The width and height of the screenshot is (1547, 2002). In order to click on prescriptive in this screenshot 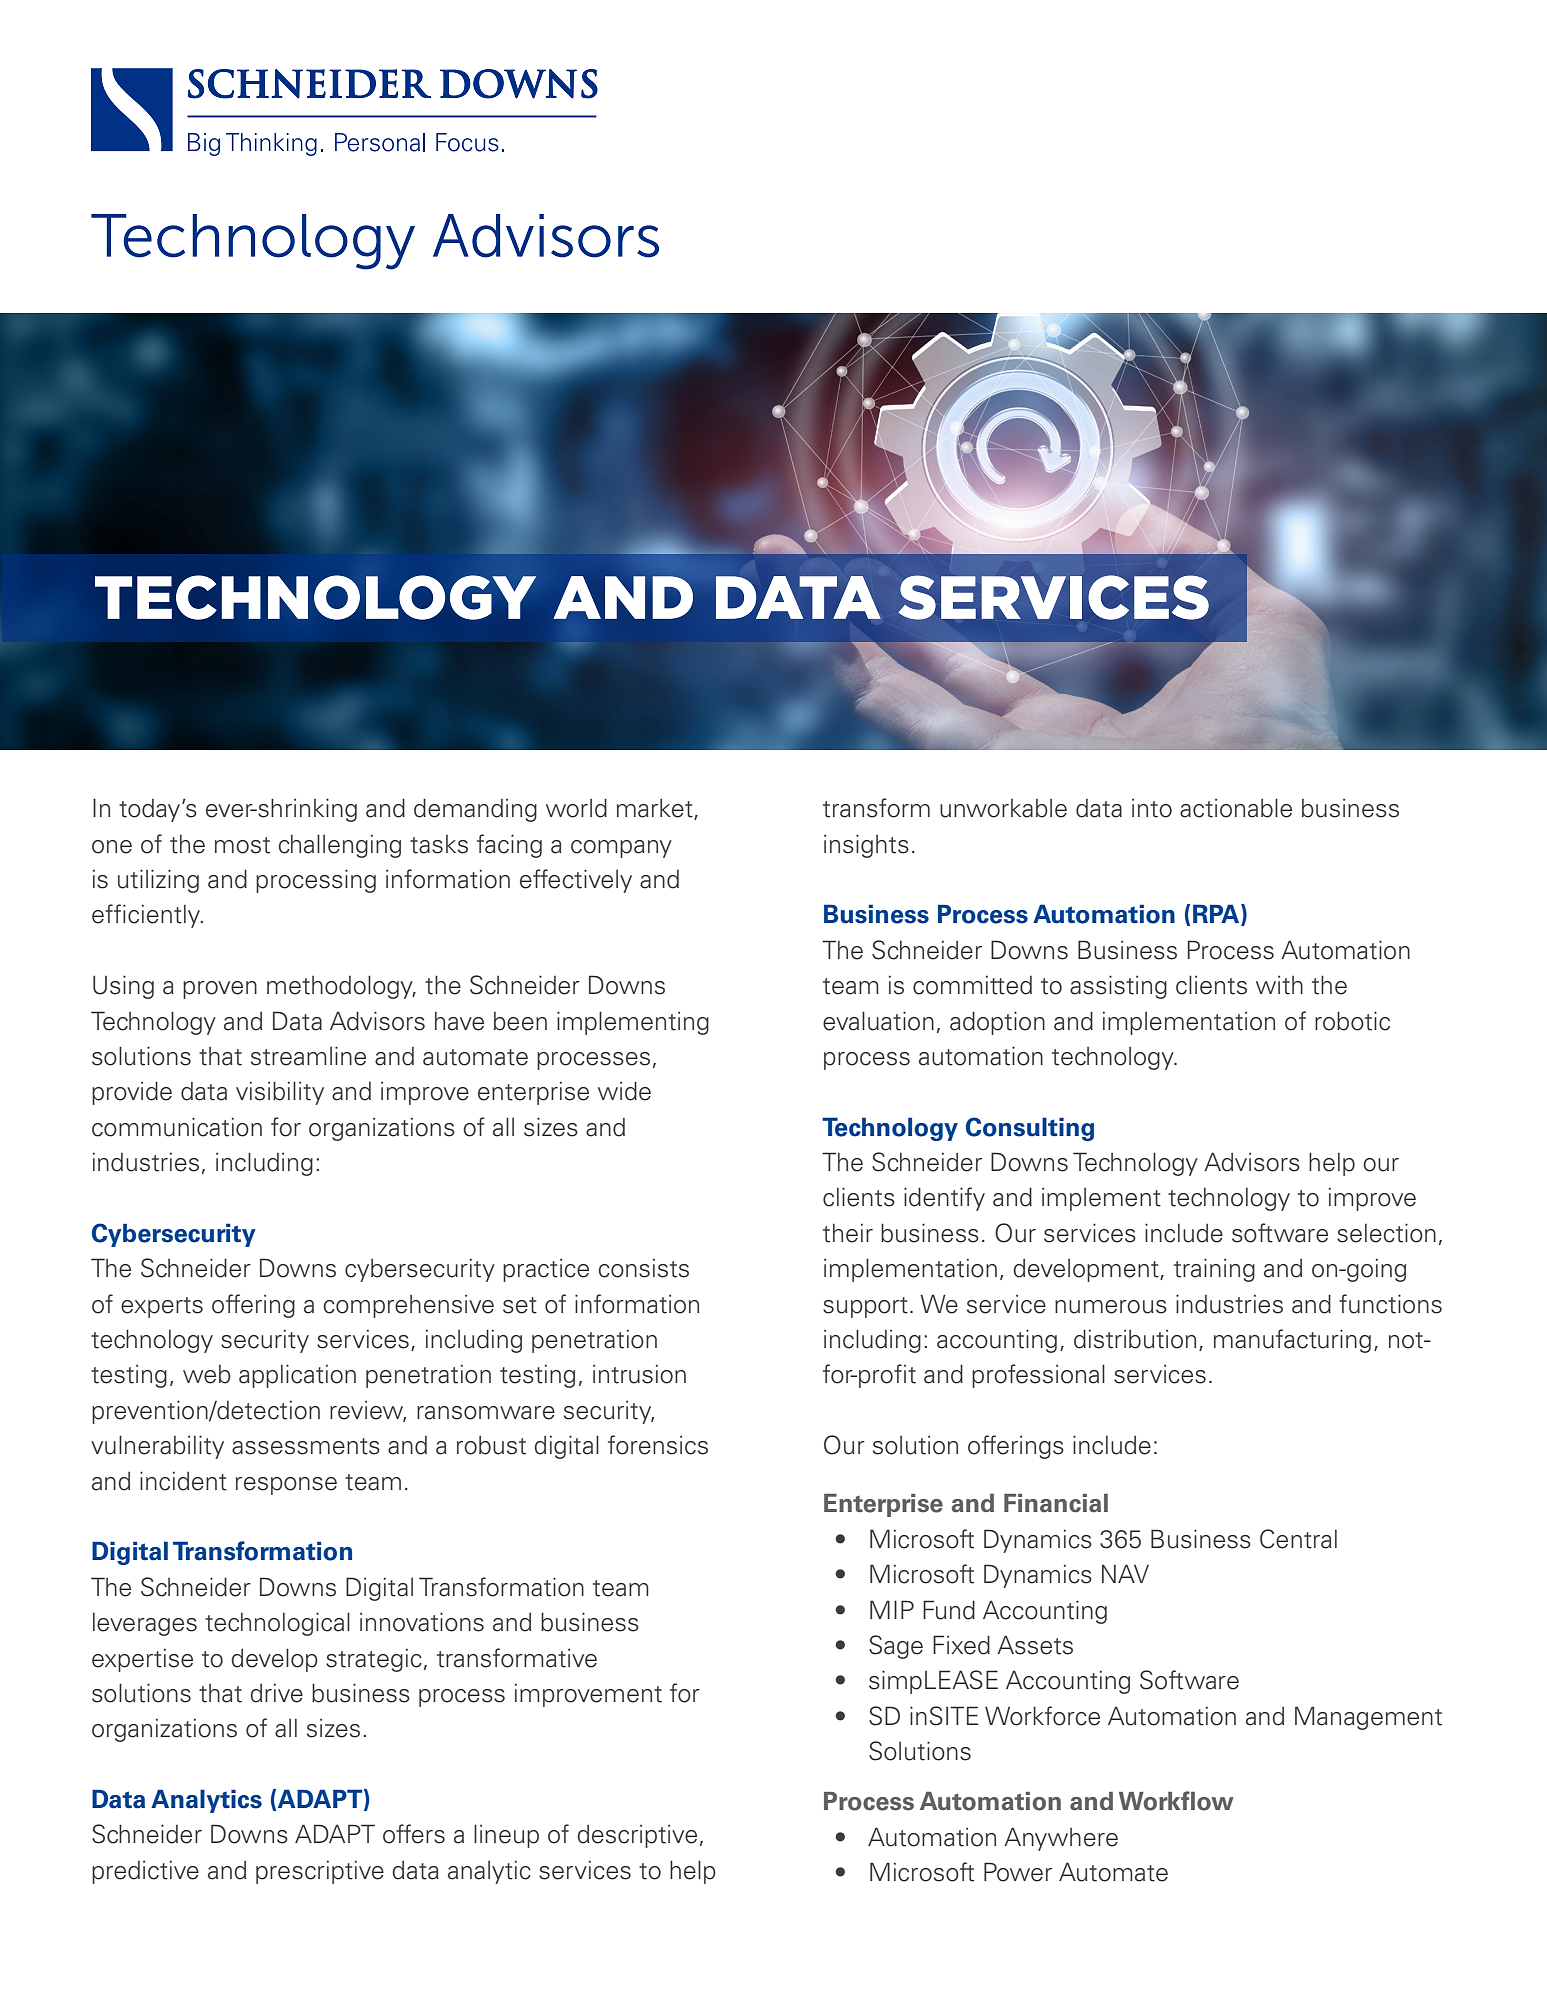, I will do `click(320, 1872)`.
